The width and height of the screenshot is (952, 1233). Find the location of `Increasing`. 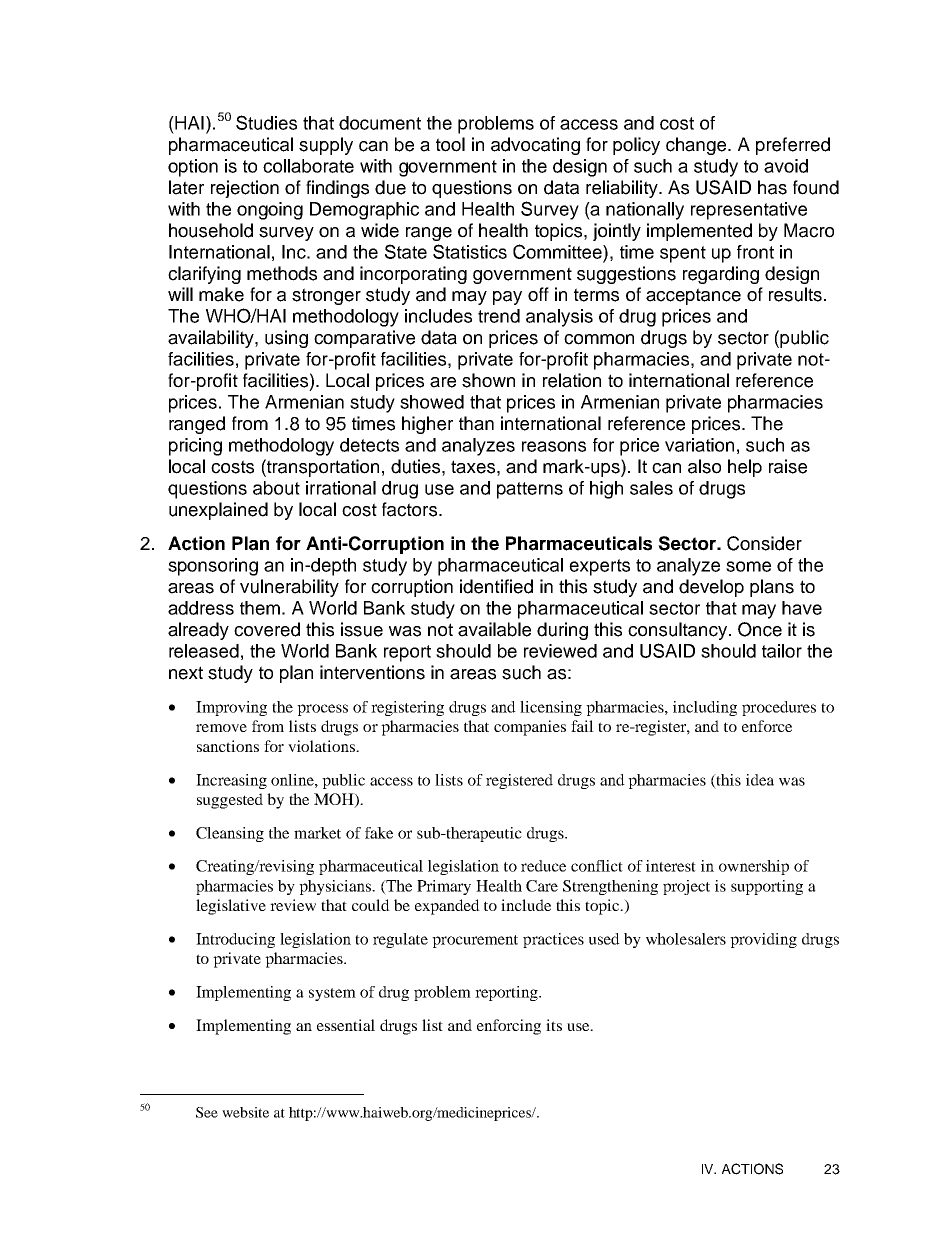

Increasing is located at coordinates (231, 781).
